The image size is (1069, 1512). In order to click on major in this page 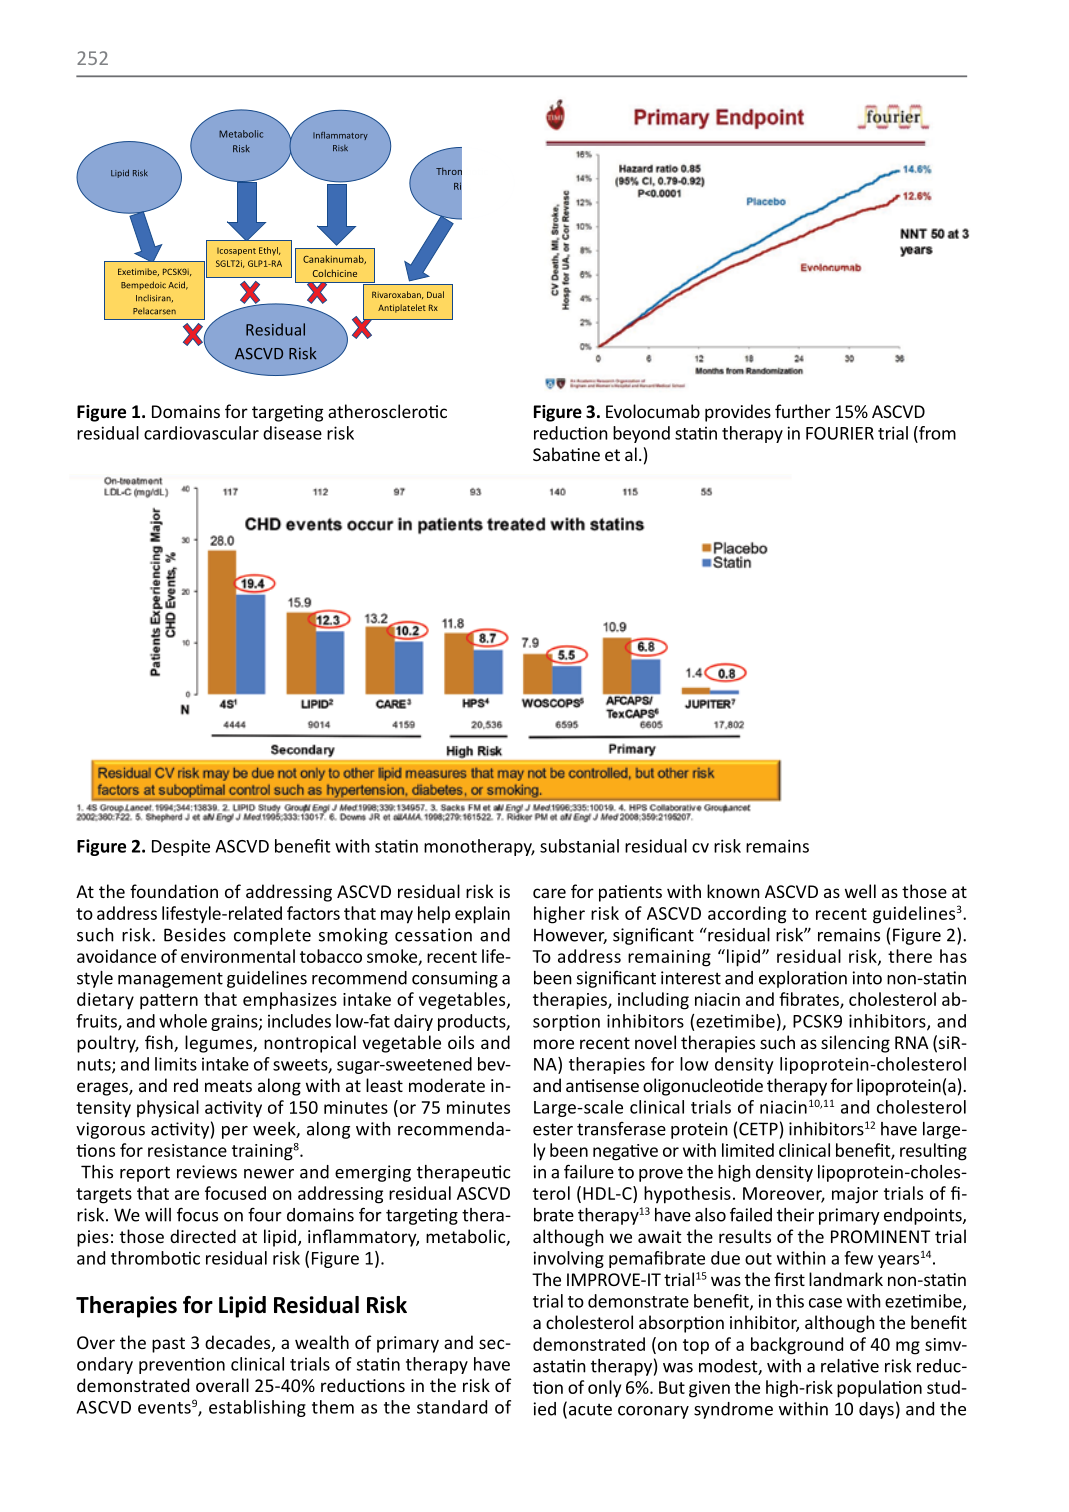, I will do `click(855, 1195)`.
